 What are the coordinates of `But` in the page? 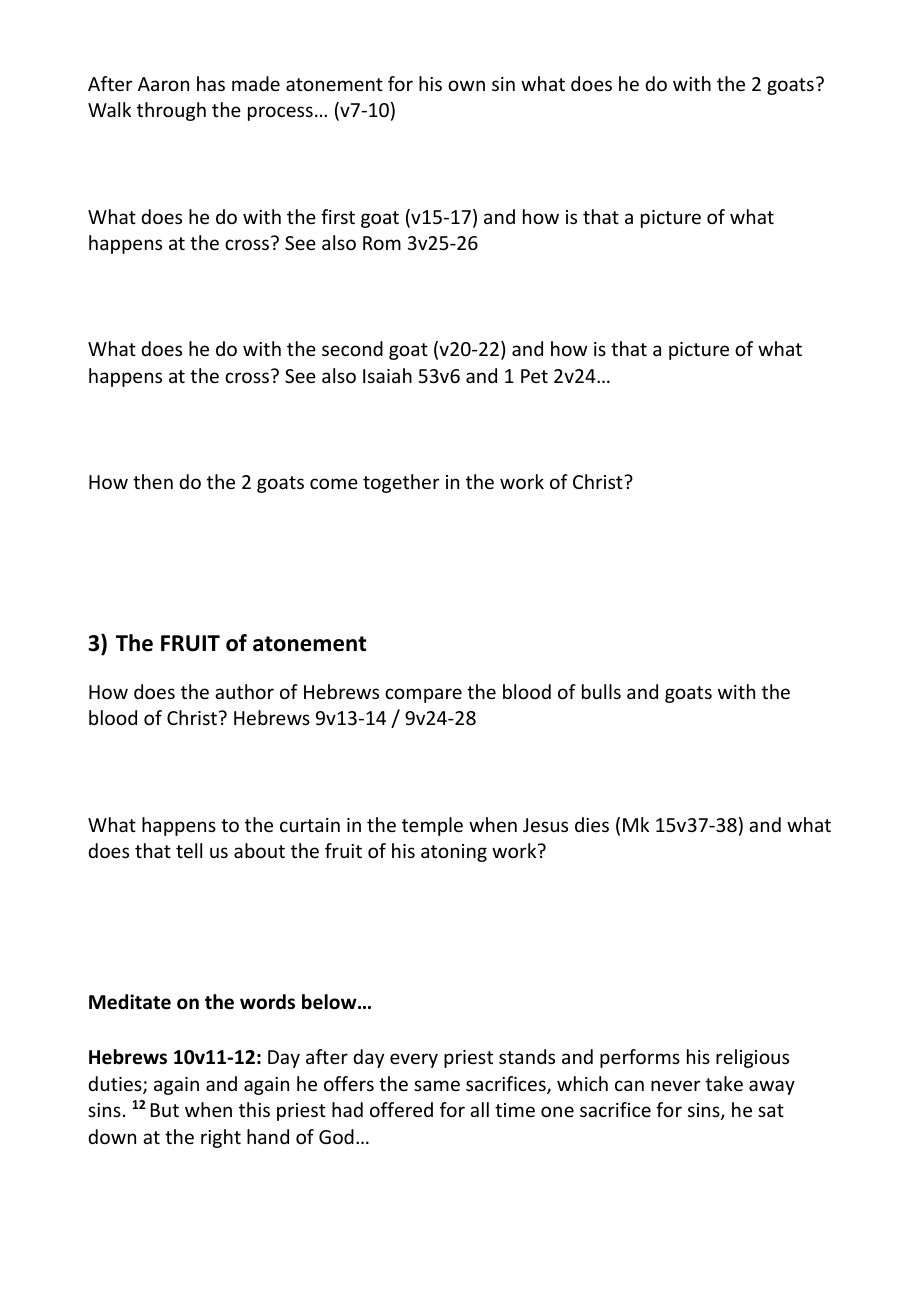 It's located at (165, 1110).
